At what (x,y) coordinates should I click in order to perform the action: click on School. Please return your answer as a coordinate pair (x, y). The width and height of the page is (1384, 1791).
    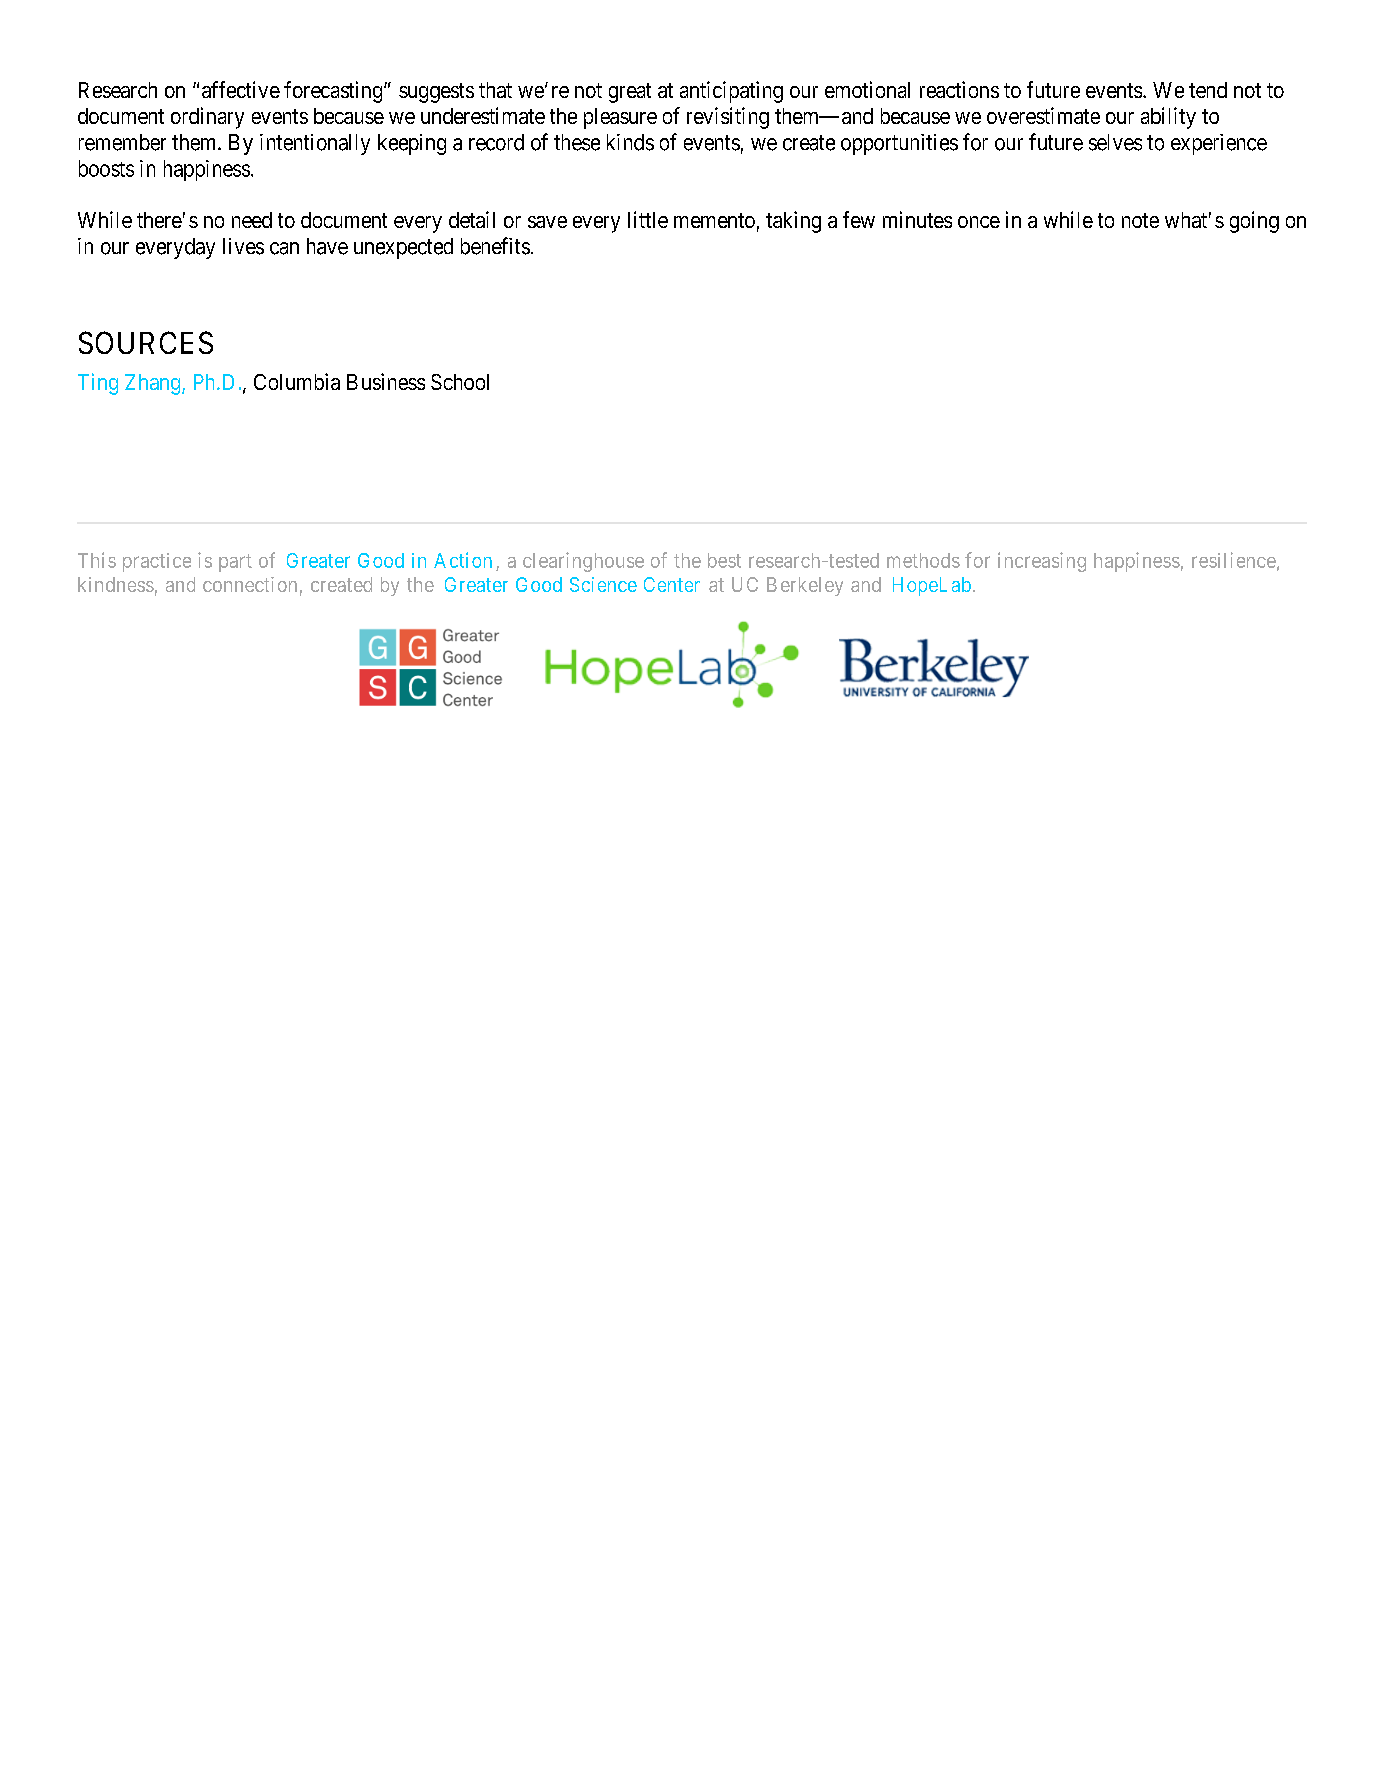
    Looking at the image, I should click on (460, 382).
